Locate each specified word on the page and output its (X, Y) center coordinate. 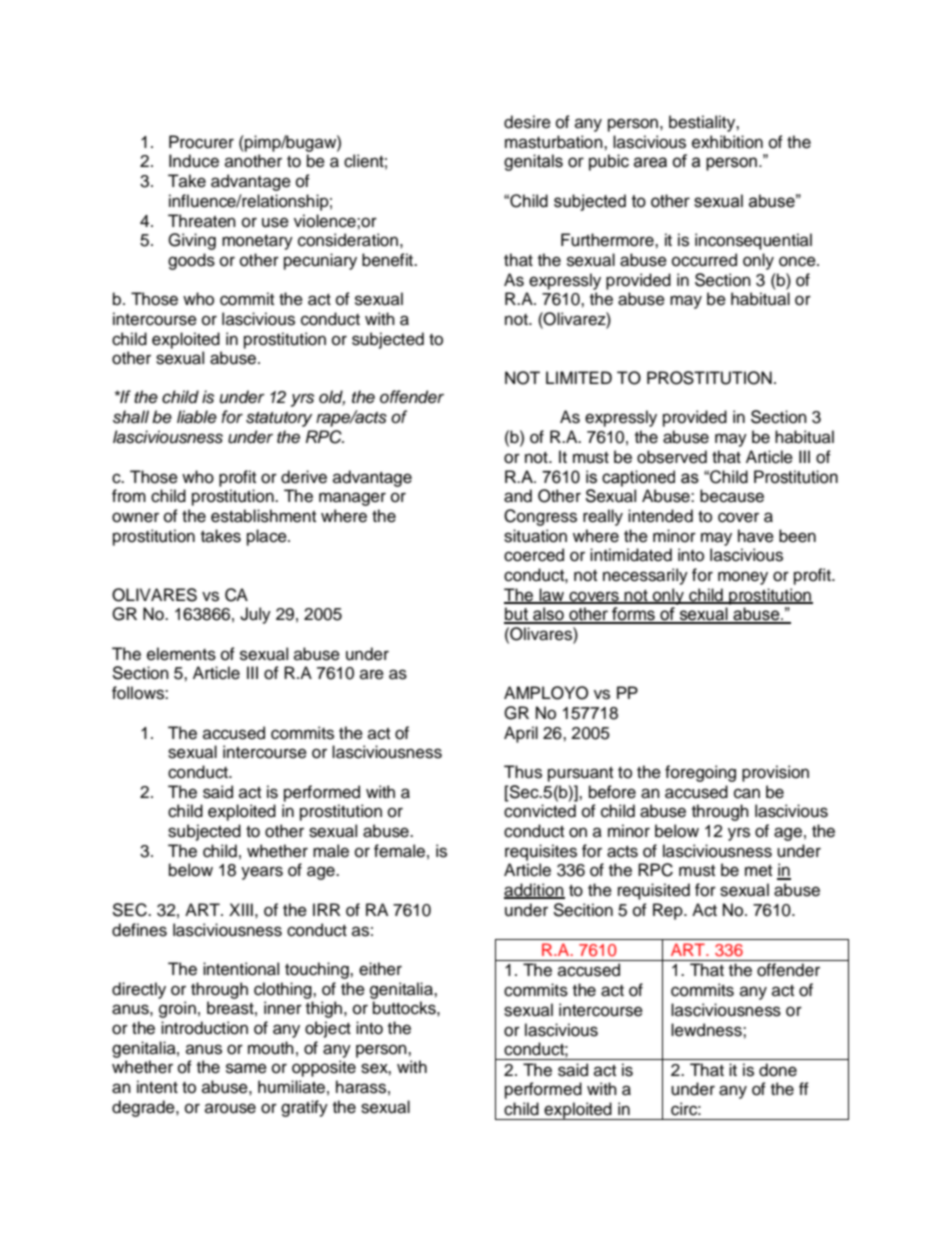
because (732, 496)
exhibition (727, 142)
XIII (241, 909)
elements (181, 654)
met (758, 871)
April (521, 734)
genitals (533, 162)
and (518, 496)
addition (534, 891)
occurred (704, 260)
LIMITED (579, 377)
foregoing (700, 773)
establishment (263, 516)
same (246, 1068)
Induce (194, 161)
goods (191, 261)
